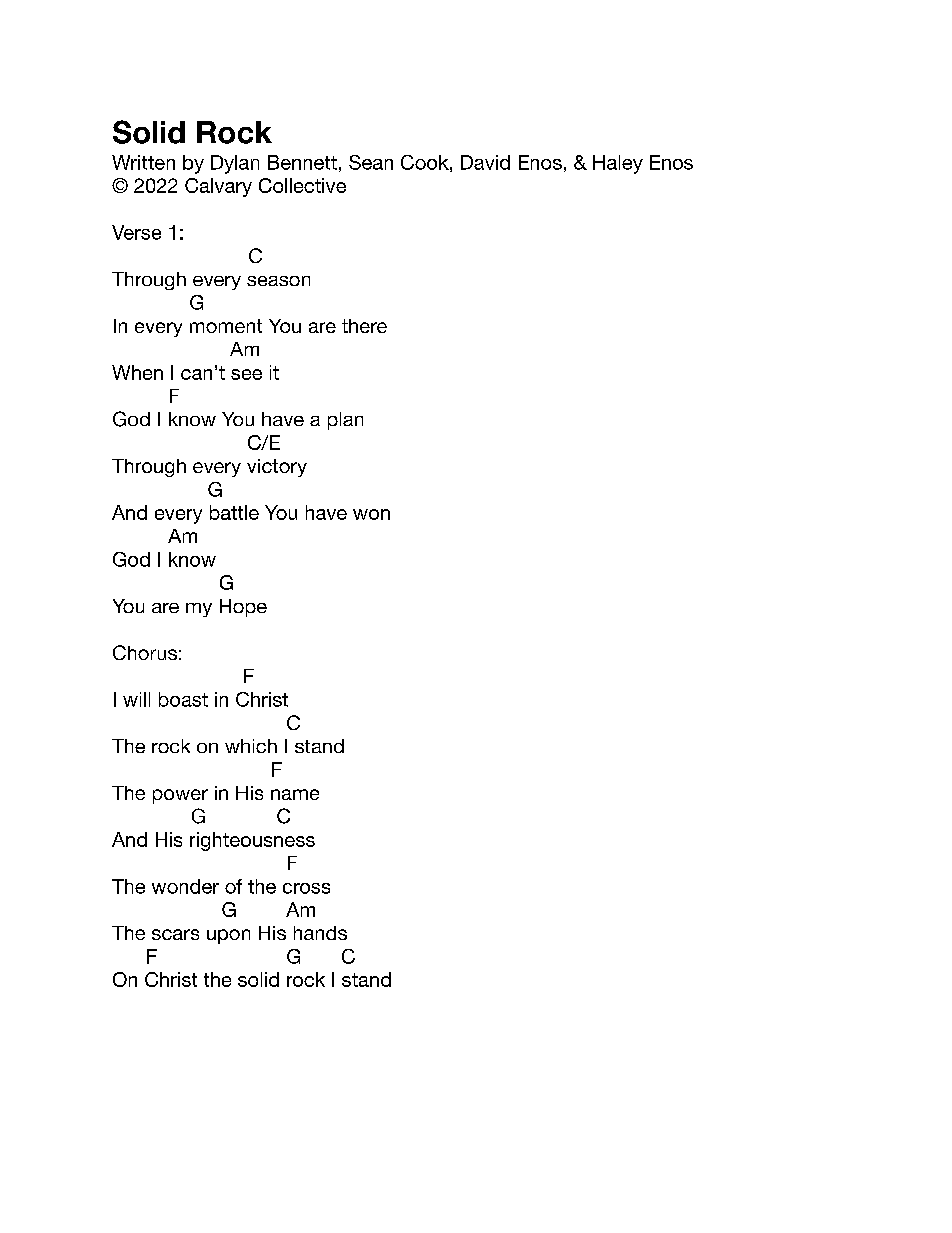 This image has height=1233, width=952. What do you see at coordinates (246, 374) in the image?
I see `see` at bounding box center [246, 374].
